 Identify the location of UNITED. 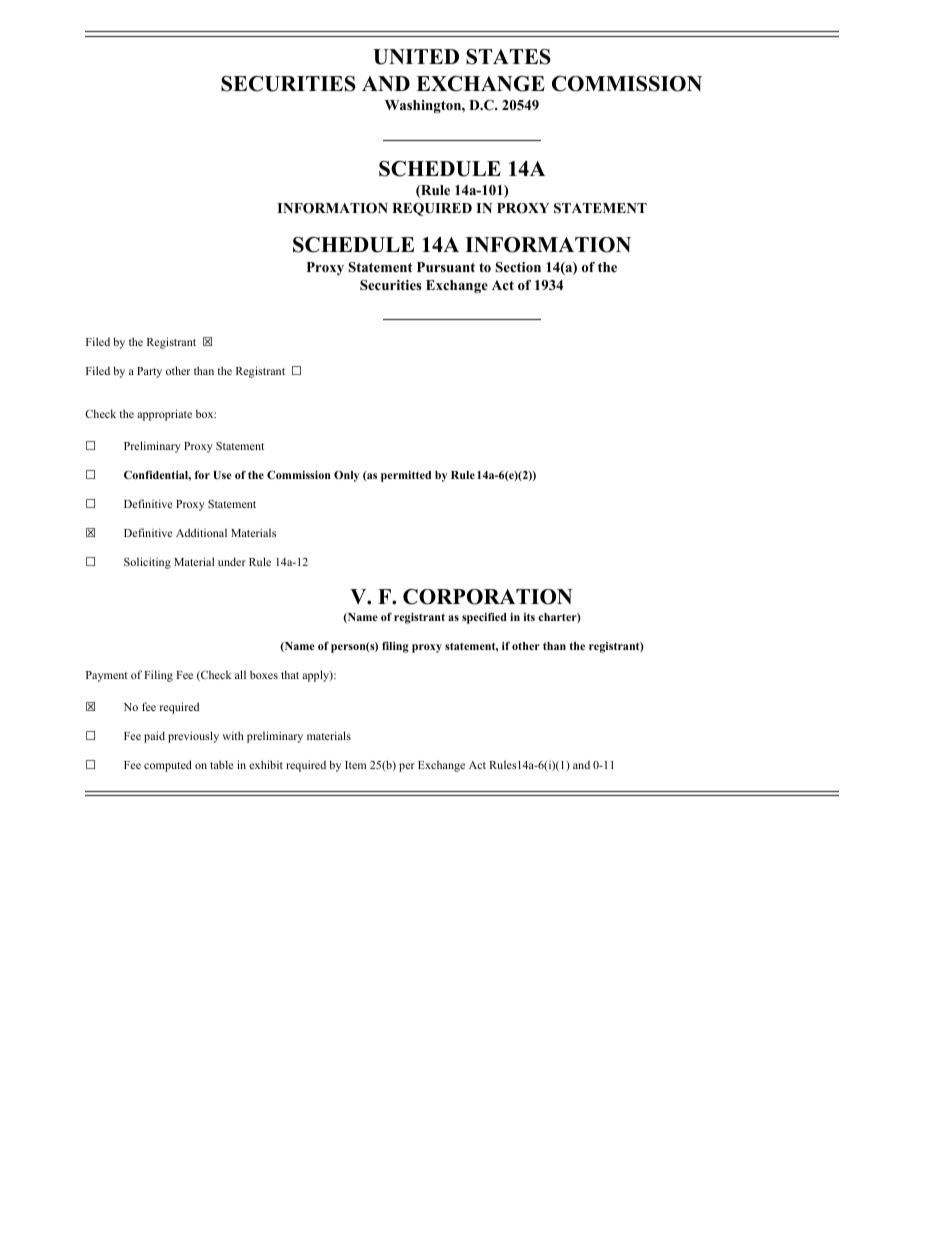
(416, 57).
